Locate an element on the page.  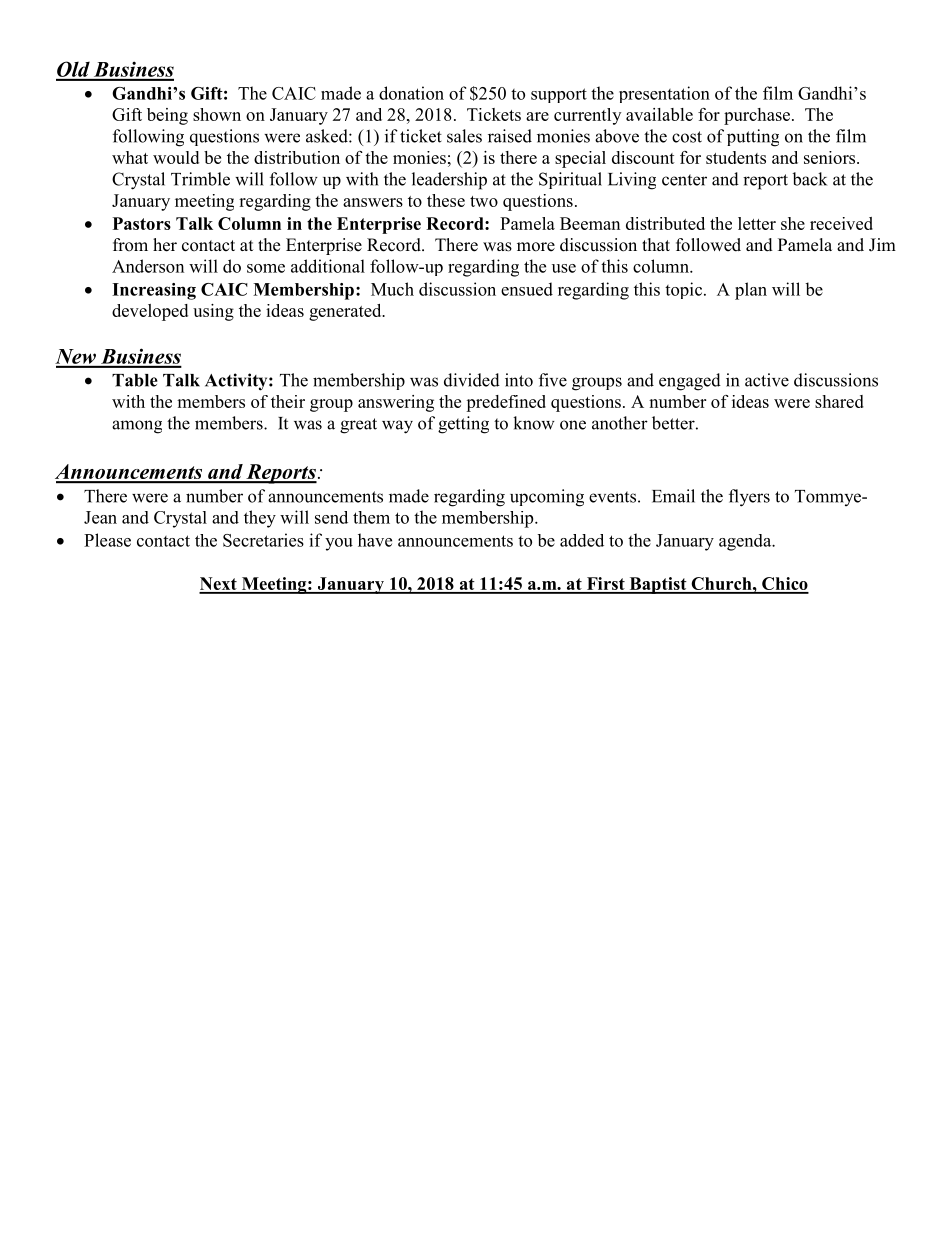
using is located at coordinates (213, 312).
